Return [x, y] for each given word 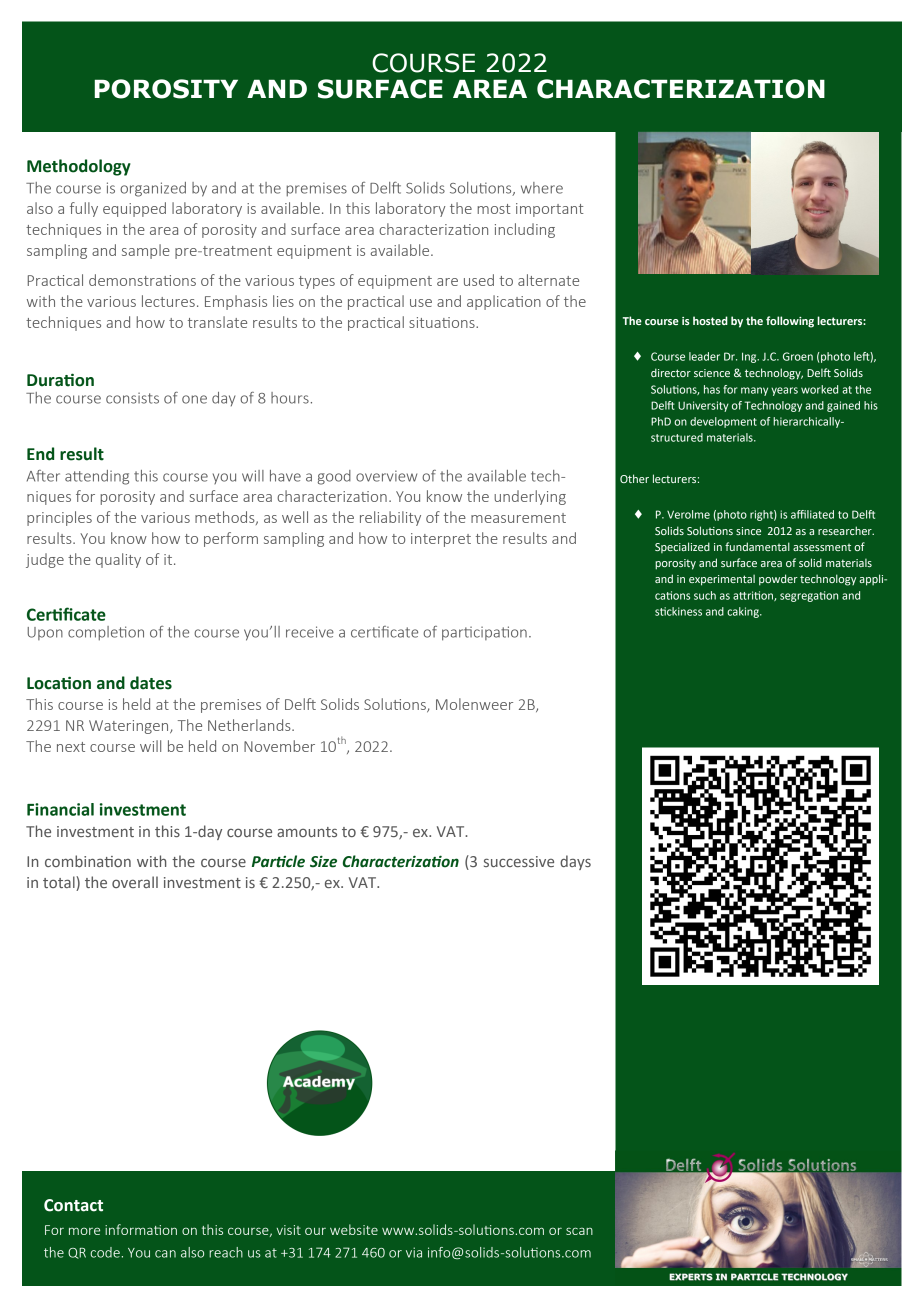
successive [519, 861]
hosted [710, 320]
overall [135, 882]
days [575, 862]
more [84, 1231]
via [414, 1252]
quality [118, 560]
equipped [134, 209]
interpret [441, 540]
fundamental [757, 546]
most [494, 209]
